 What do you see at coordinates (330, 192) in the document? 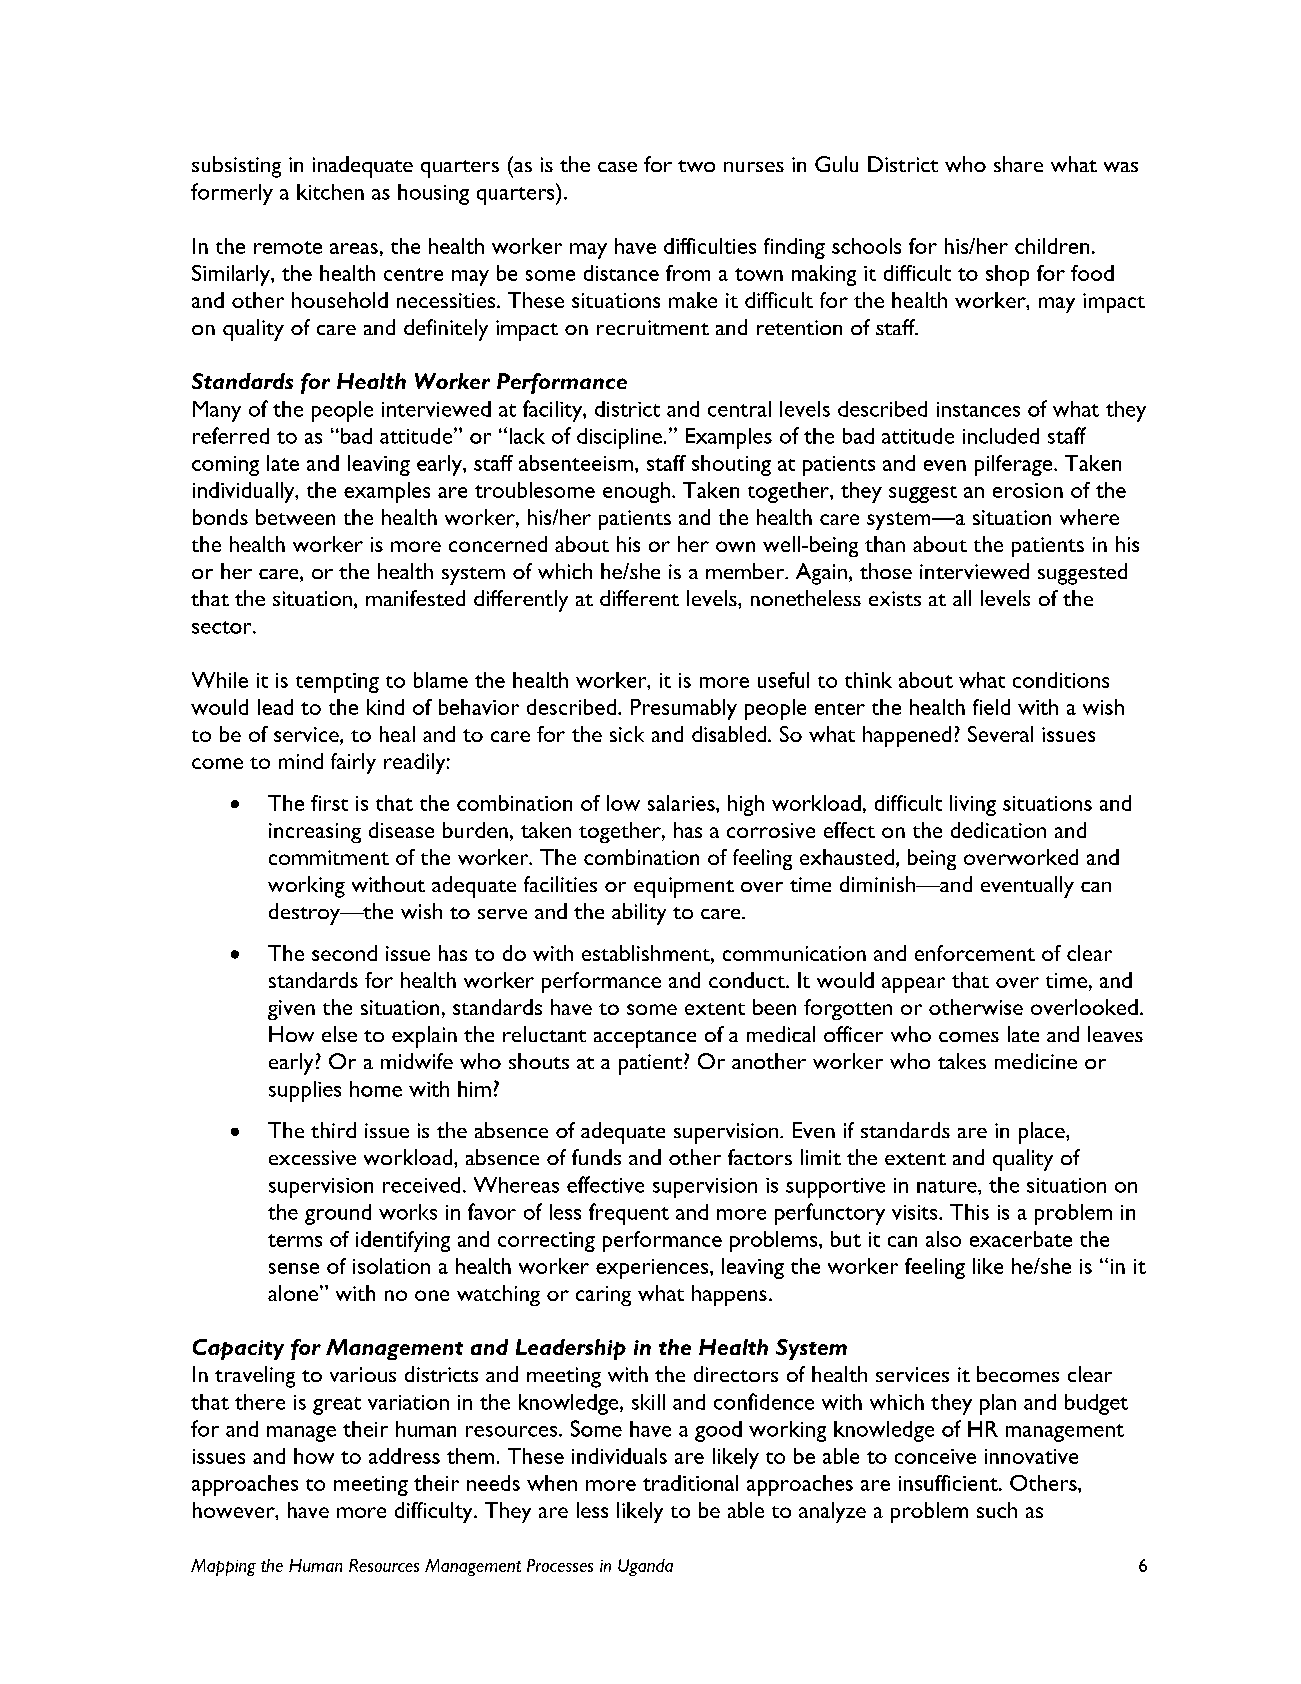
I see `kitchen` at bounding box center [330, 192].
